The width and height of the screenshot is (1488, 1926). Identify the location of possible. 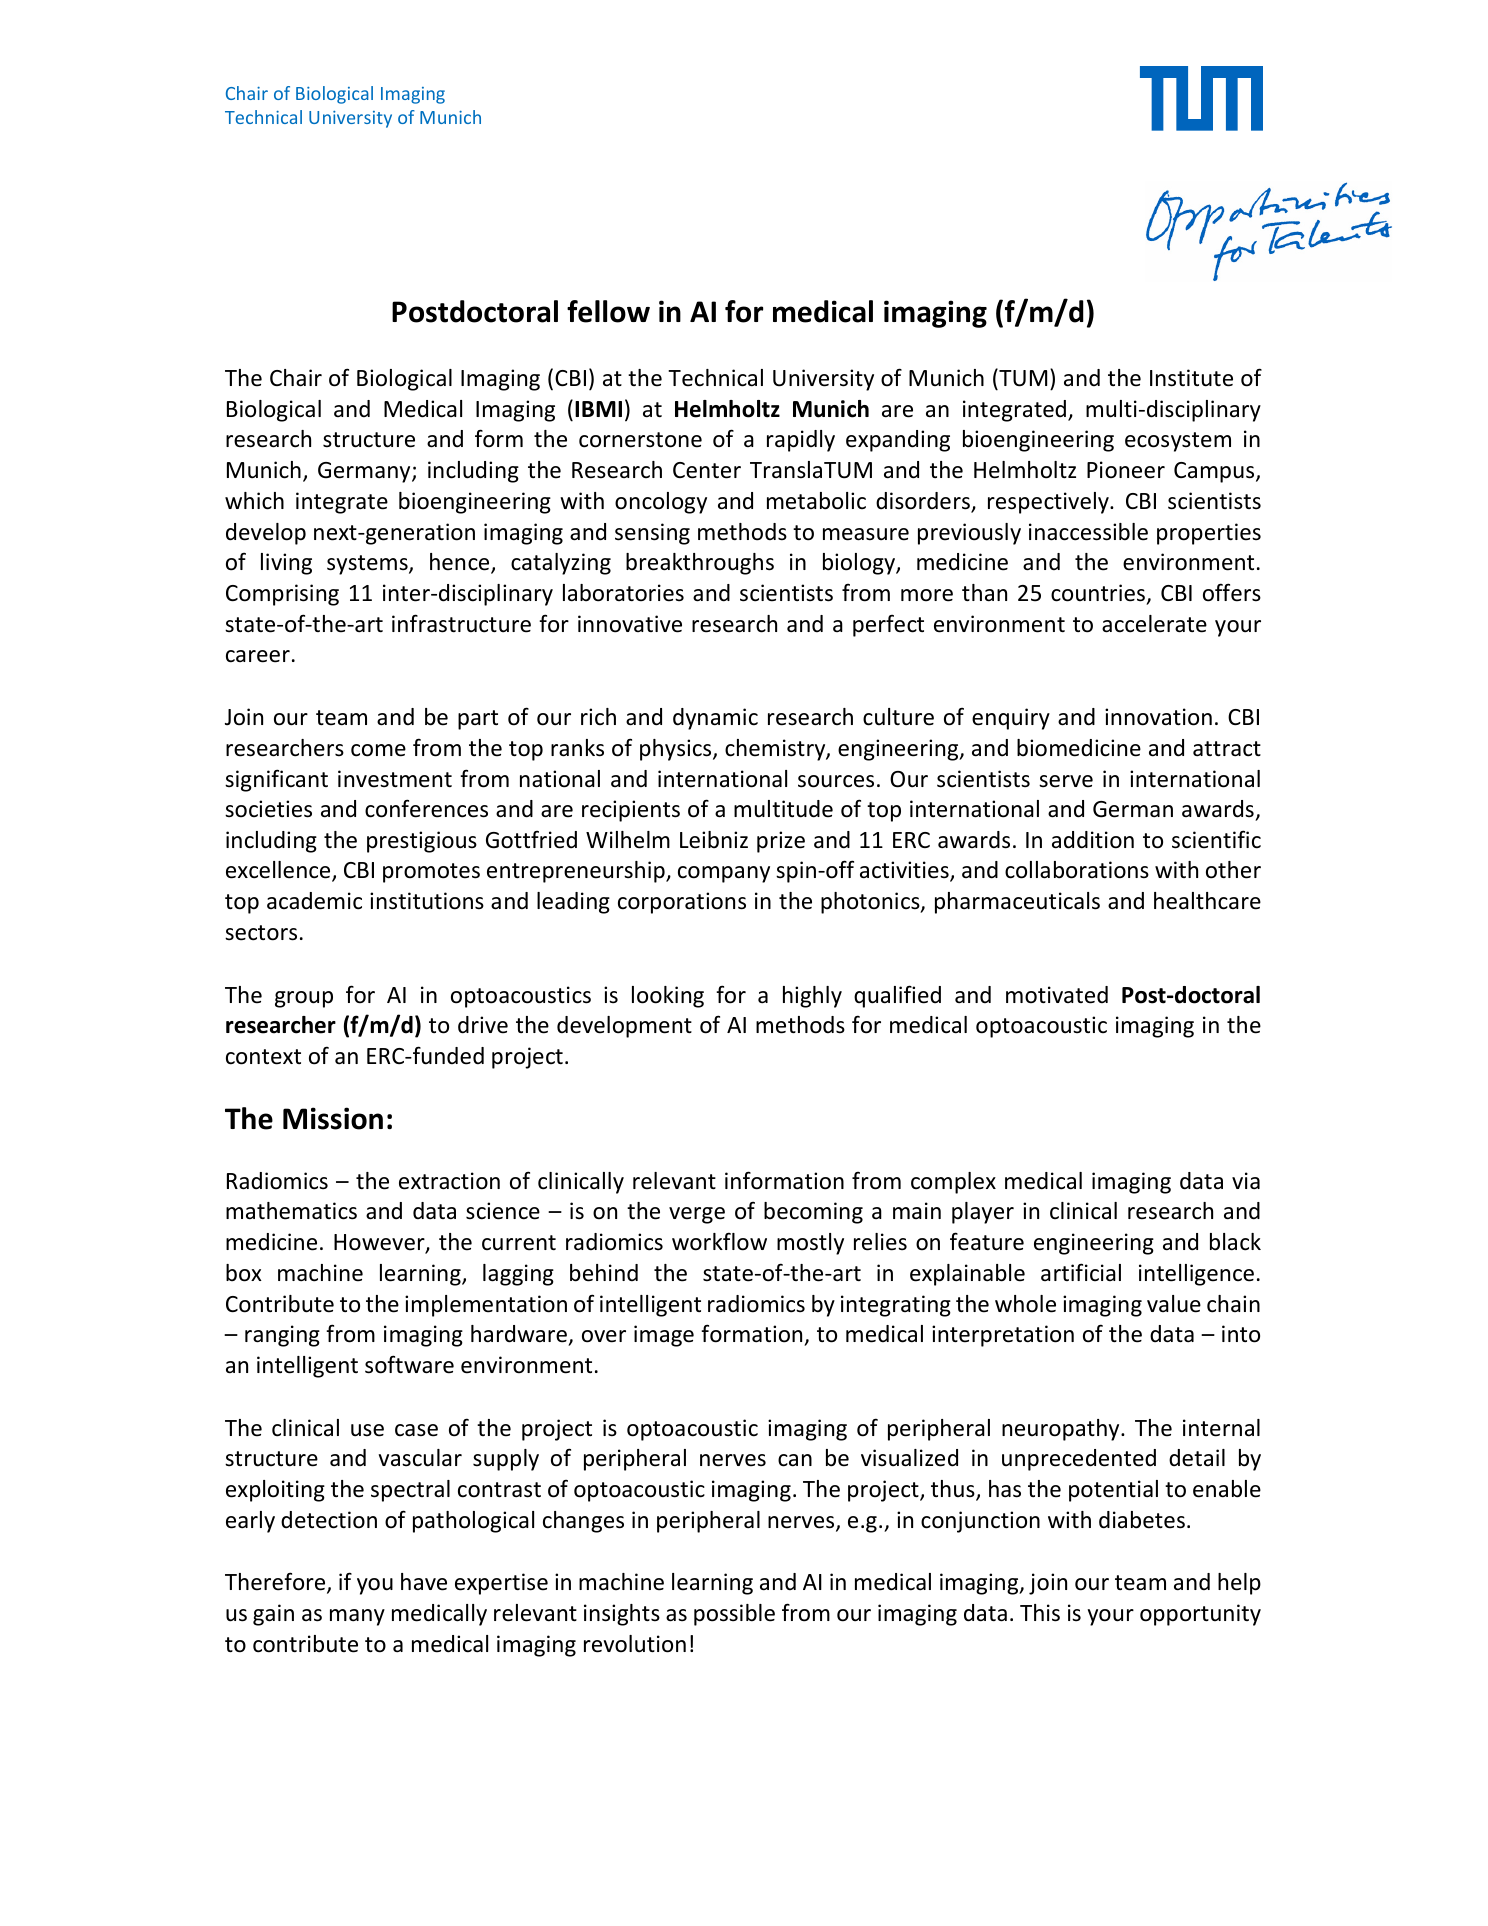
(734, 1615).
